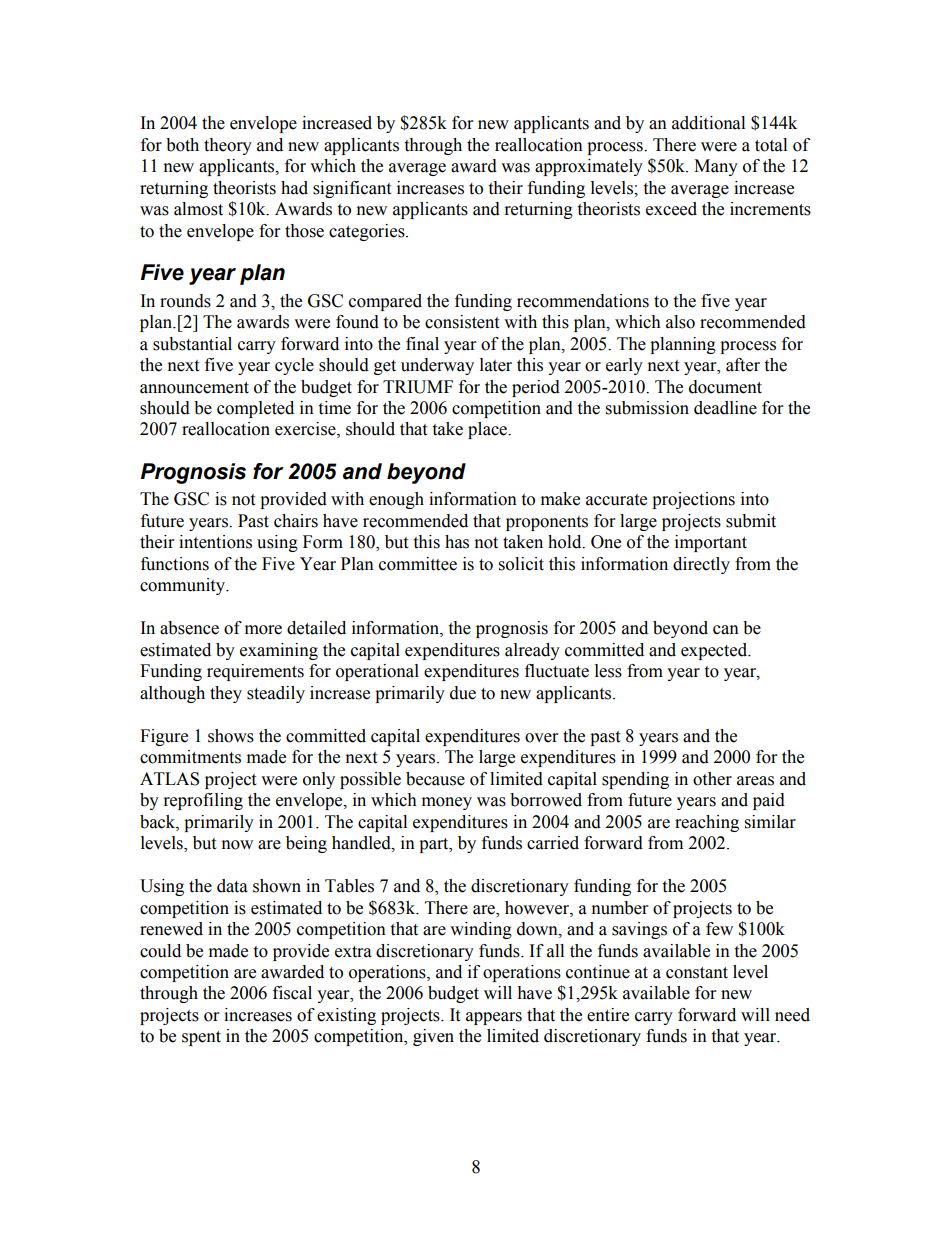 The height and width of the image is (1233, 952). Describe the element at coordinates (589, 167) in the image. I see `approximately` at that location.
